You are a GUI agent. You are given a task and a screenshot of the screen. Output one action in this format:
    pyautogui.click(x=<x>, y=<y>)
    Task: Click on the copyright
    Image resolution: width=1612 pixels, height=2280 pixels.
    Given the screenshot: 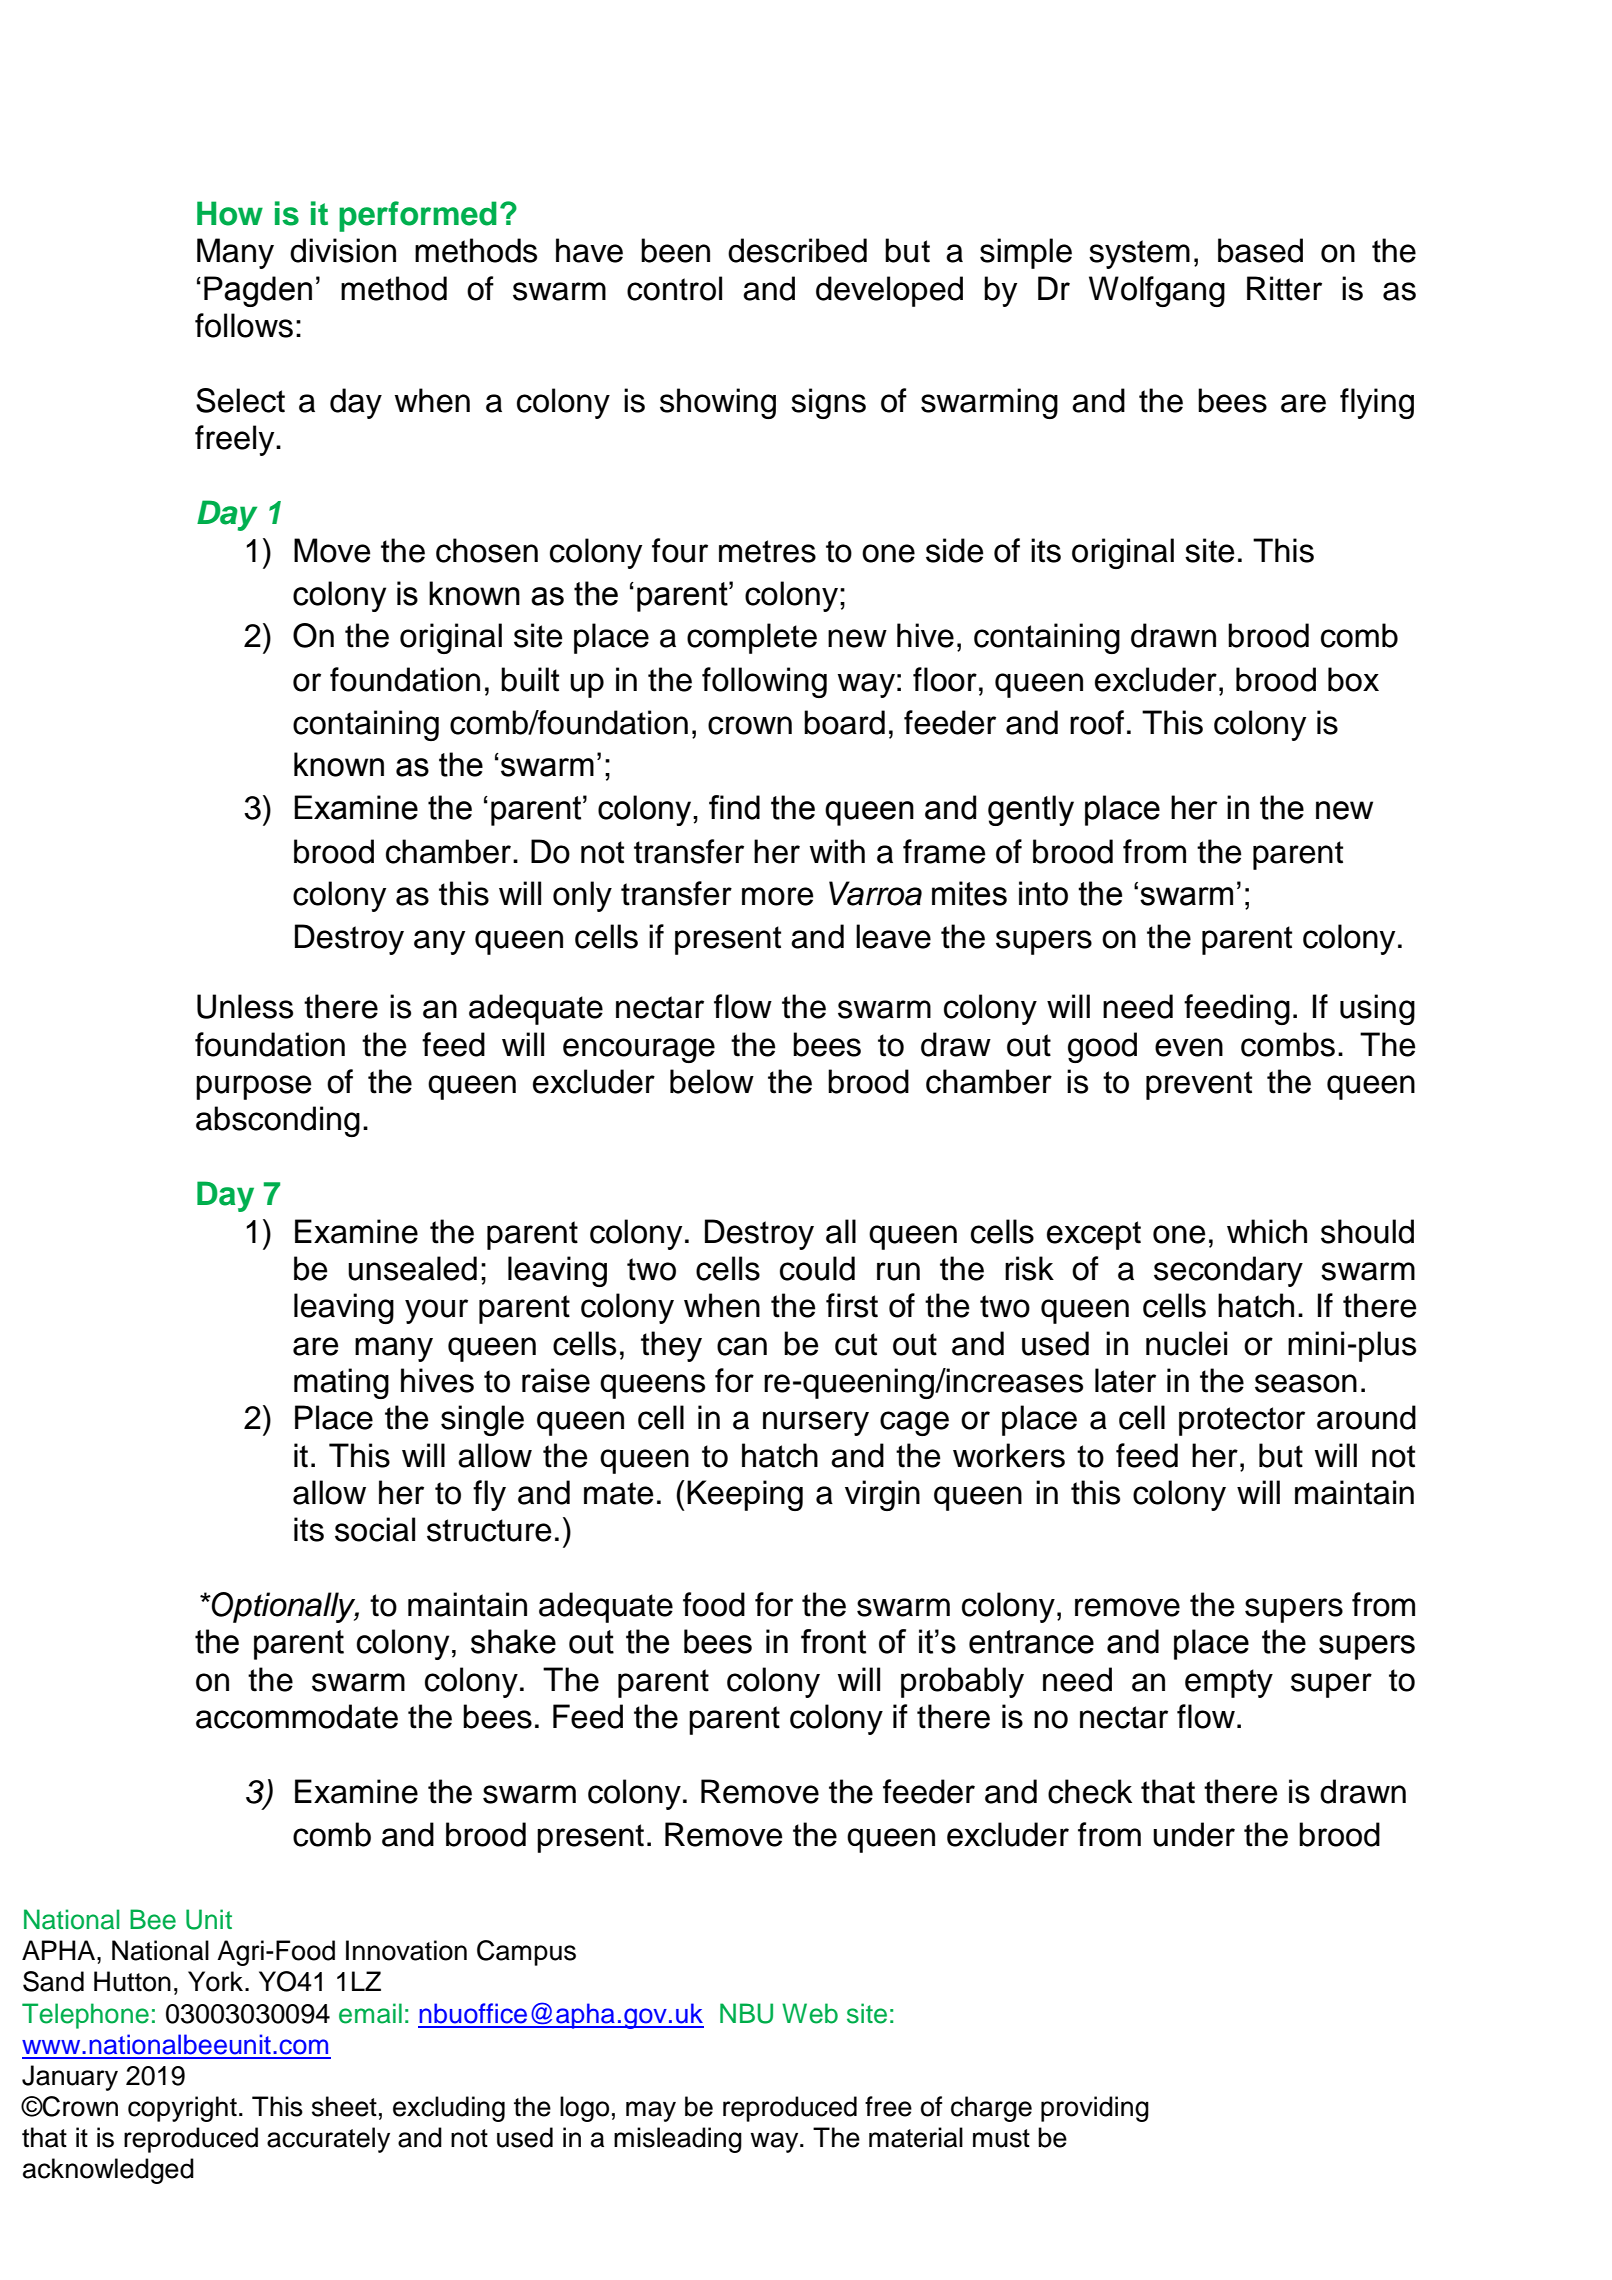 What is the action you would take?
    pyautogui.click(x=182, y=2109)
